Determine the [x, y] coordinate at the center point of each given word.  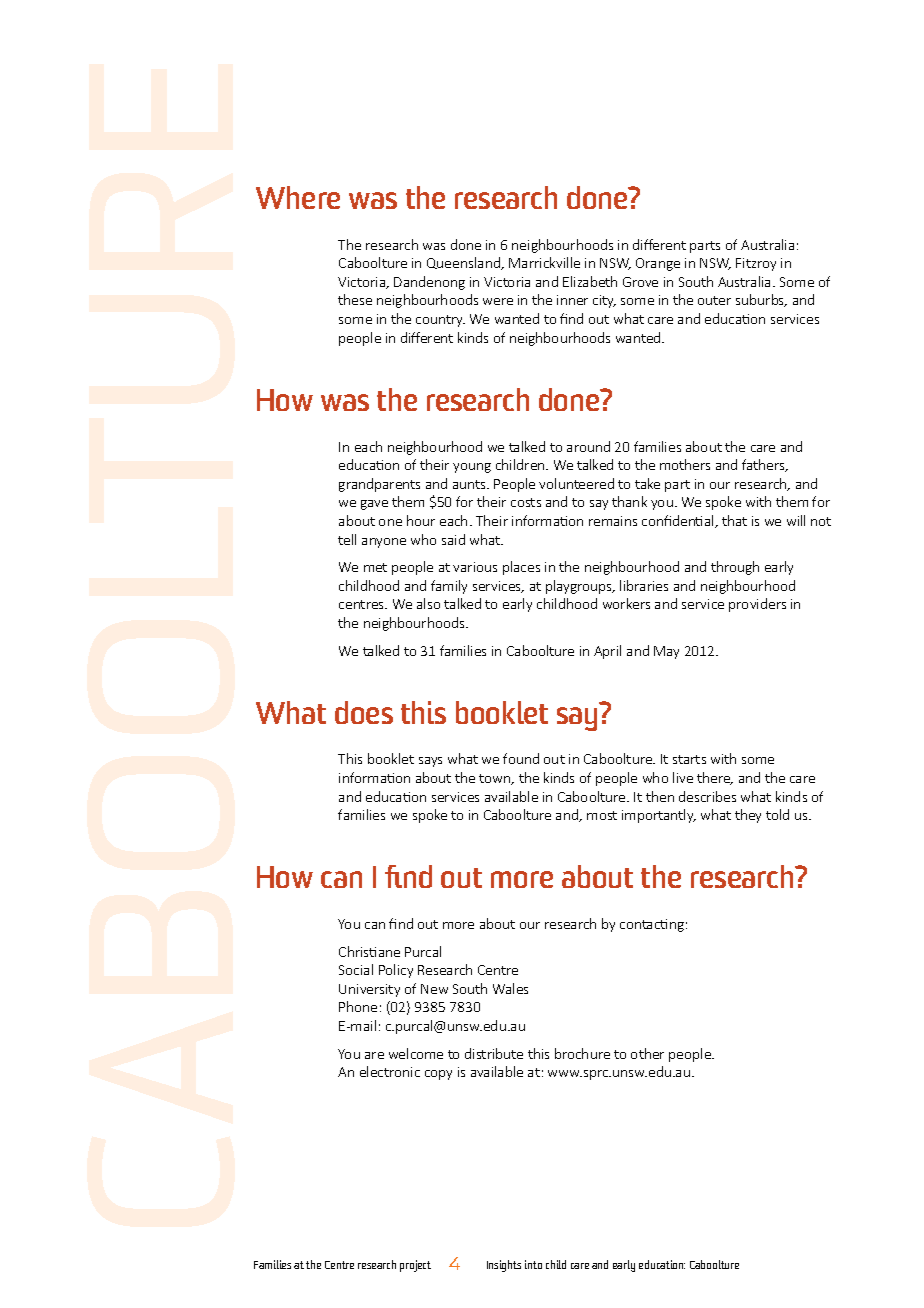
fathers [764, 465]
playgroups [580, 587]
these [355, 299]
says [430, 762]
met [375, 567]
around [588, 446]
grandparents [379, 485]
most [602, 815]
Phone [358, 1006]
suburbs [761, 300]
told [777, 814]
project [415, 1266]
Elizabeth [590, 281]
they [748, 816]
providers [757, 605]
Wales [510, 988]
